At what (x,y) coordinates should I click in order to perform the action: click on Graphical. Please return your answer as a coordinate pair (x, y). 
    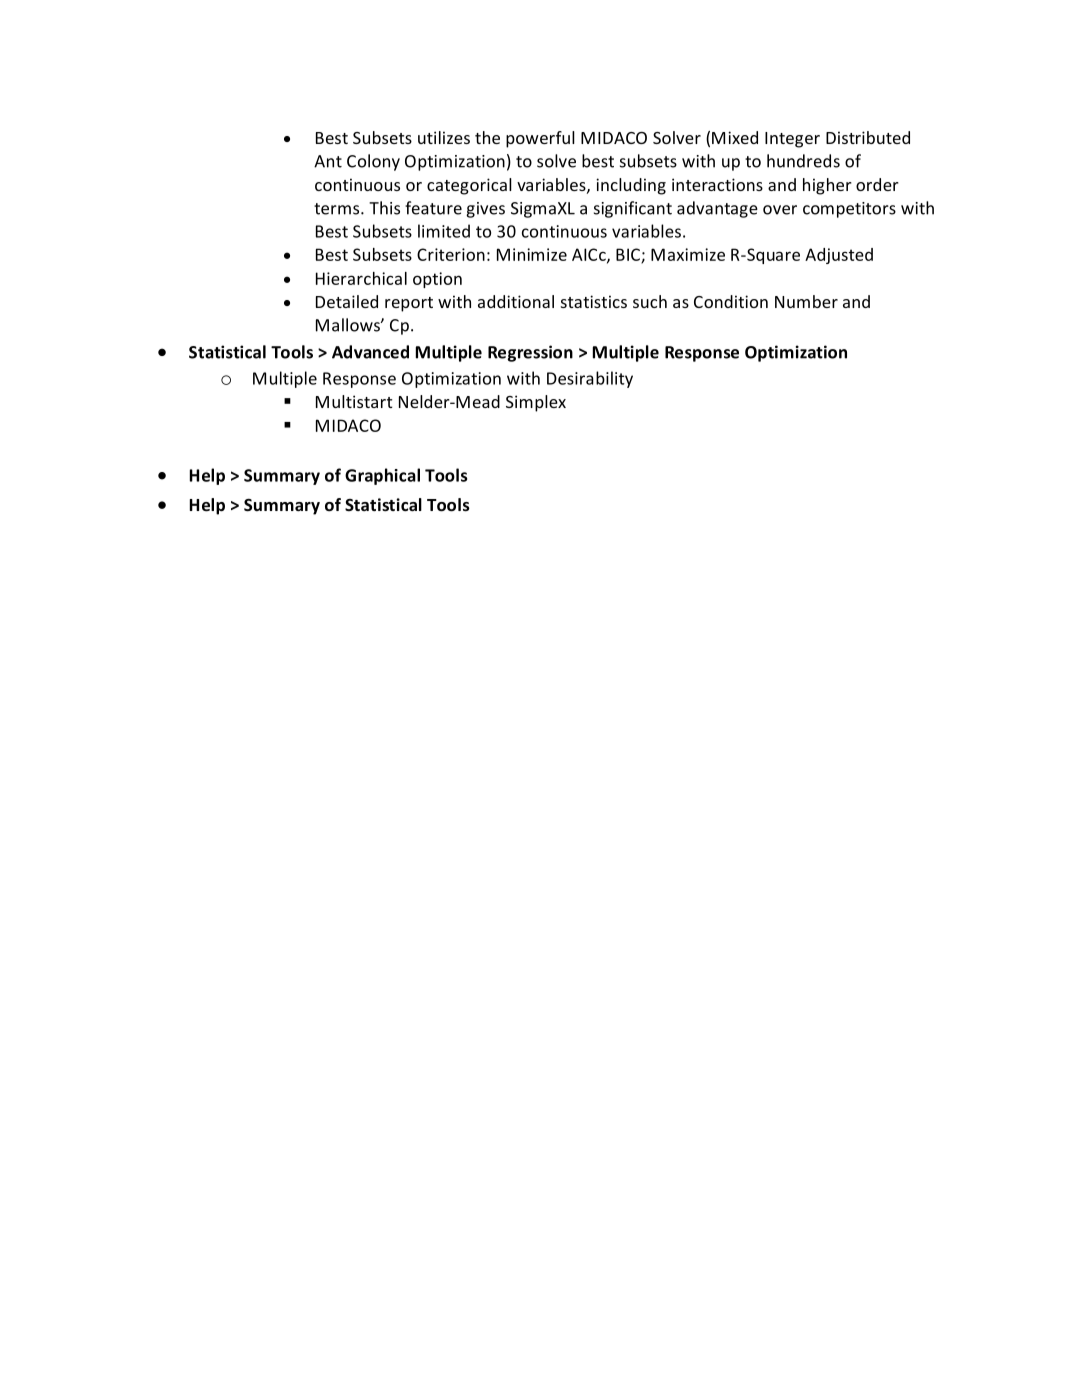
    Looking at the image, I should click on (382, 476).
